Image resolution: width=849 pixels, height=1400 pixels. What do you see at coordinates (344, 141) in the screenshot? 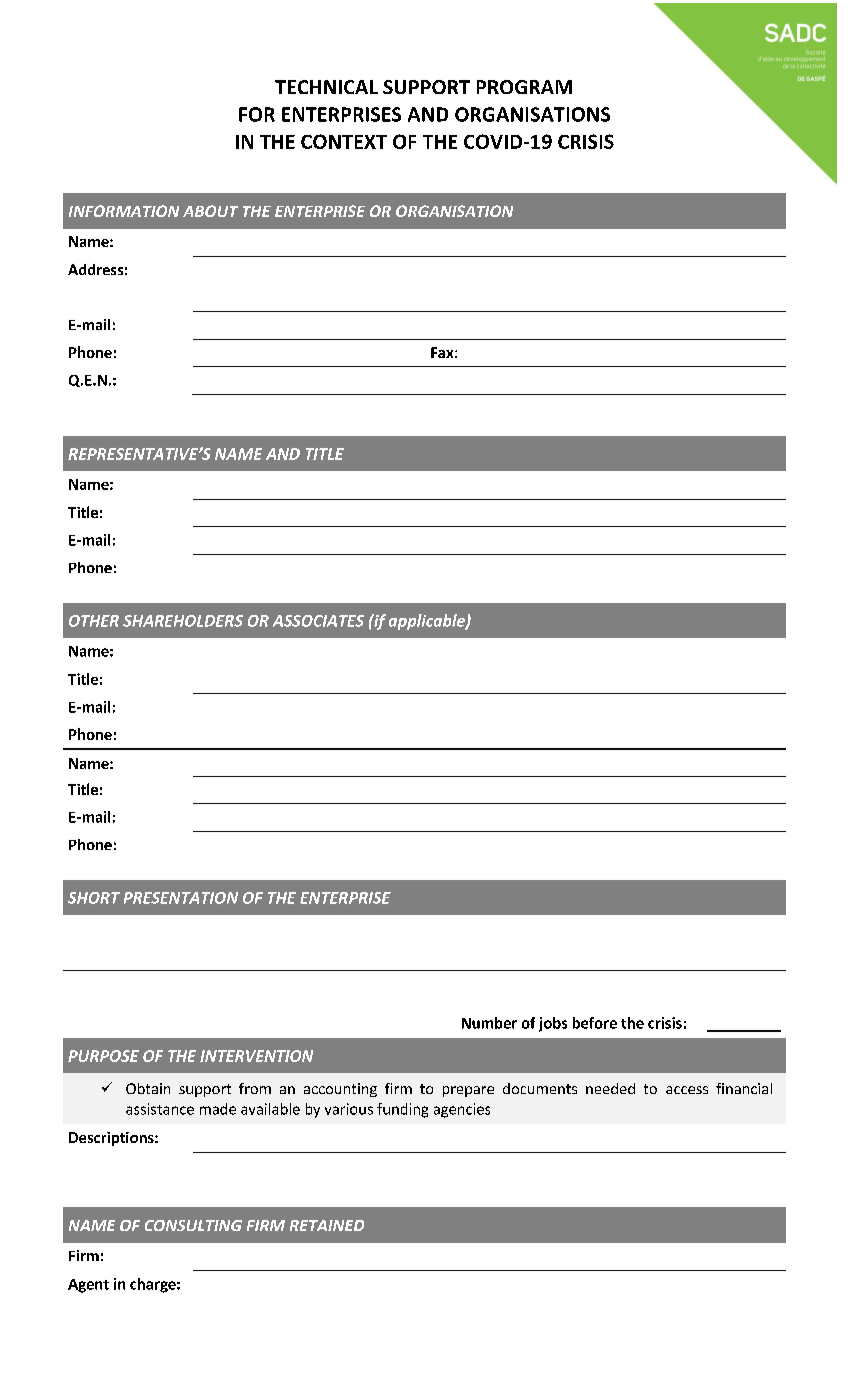
I see `CONTEXT` at bounding box center [344, 141].
